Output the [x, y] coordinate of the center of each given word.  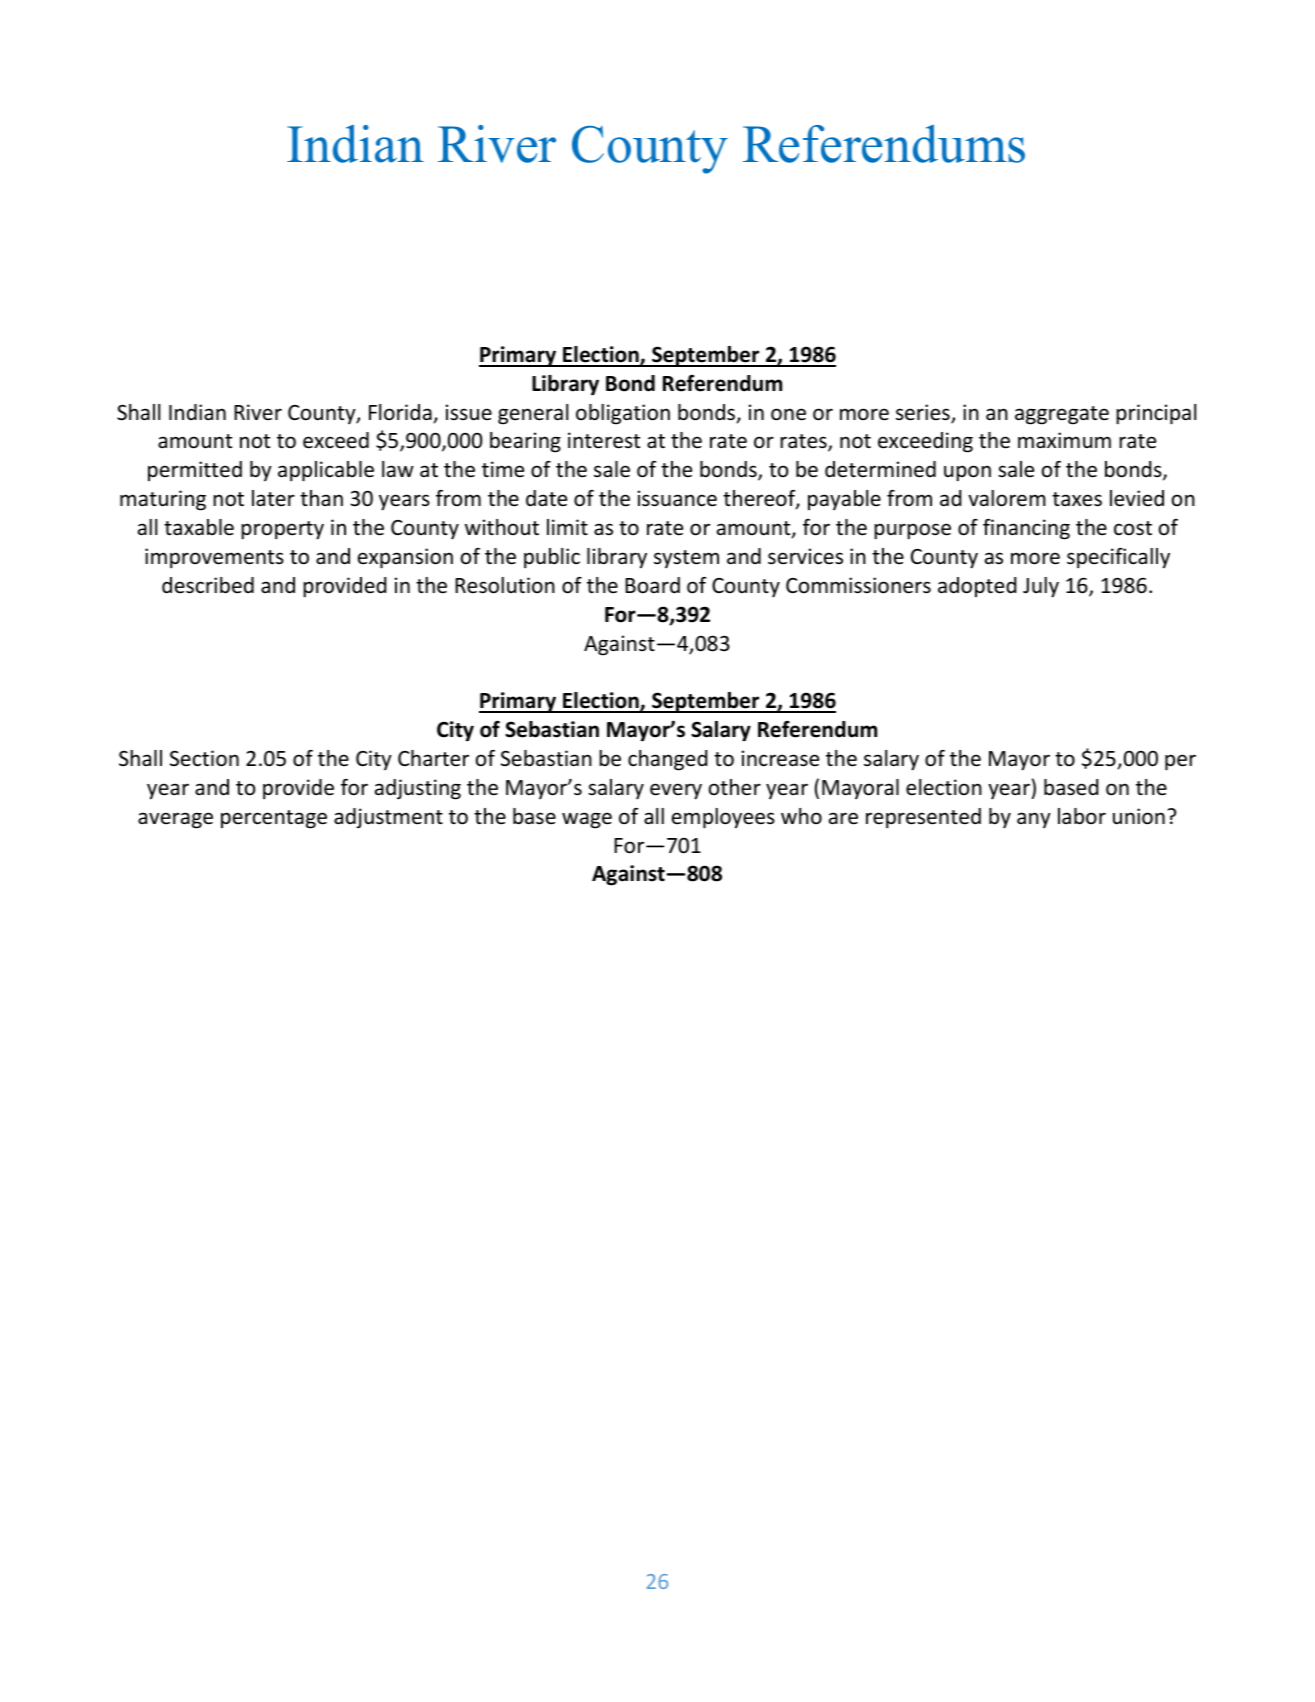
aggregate [1062, 415]
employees [723, 818]
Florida [401, 413]
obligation [623, 414]
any [1034, 820]
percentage [274, 819]
